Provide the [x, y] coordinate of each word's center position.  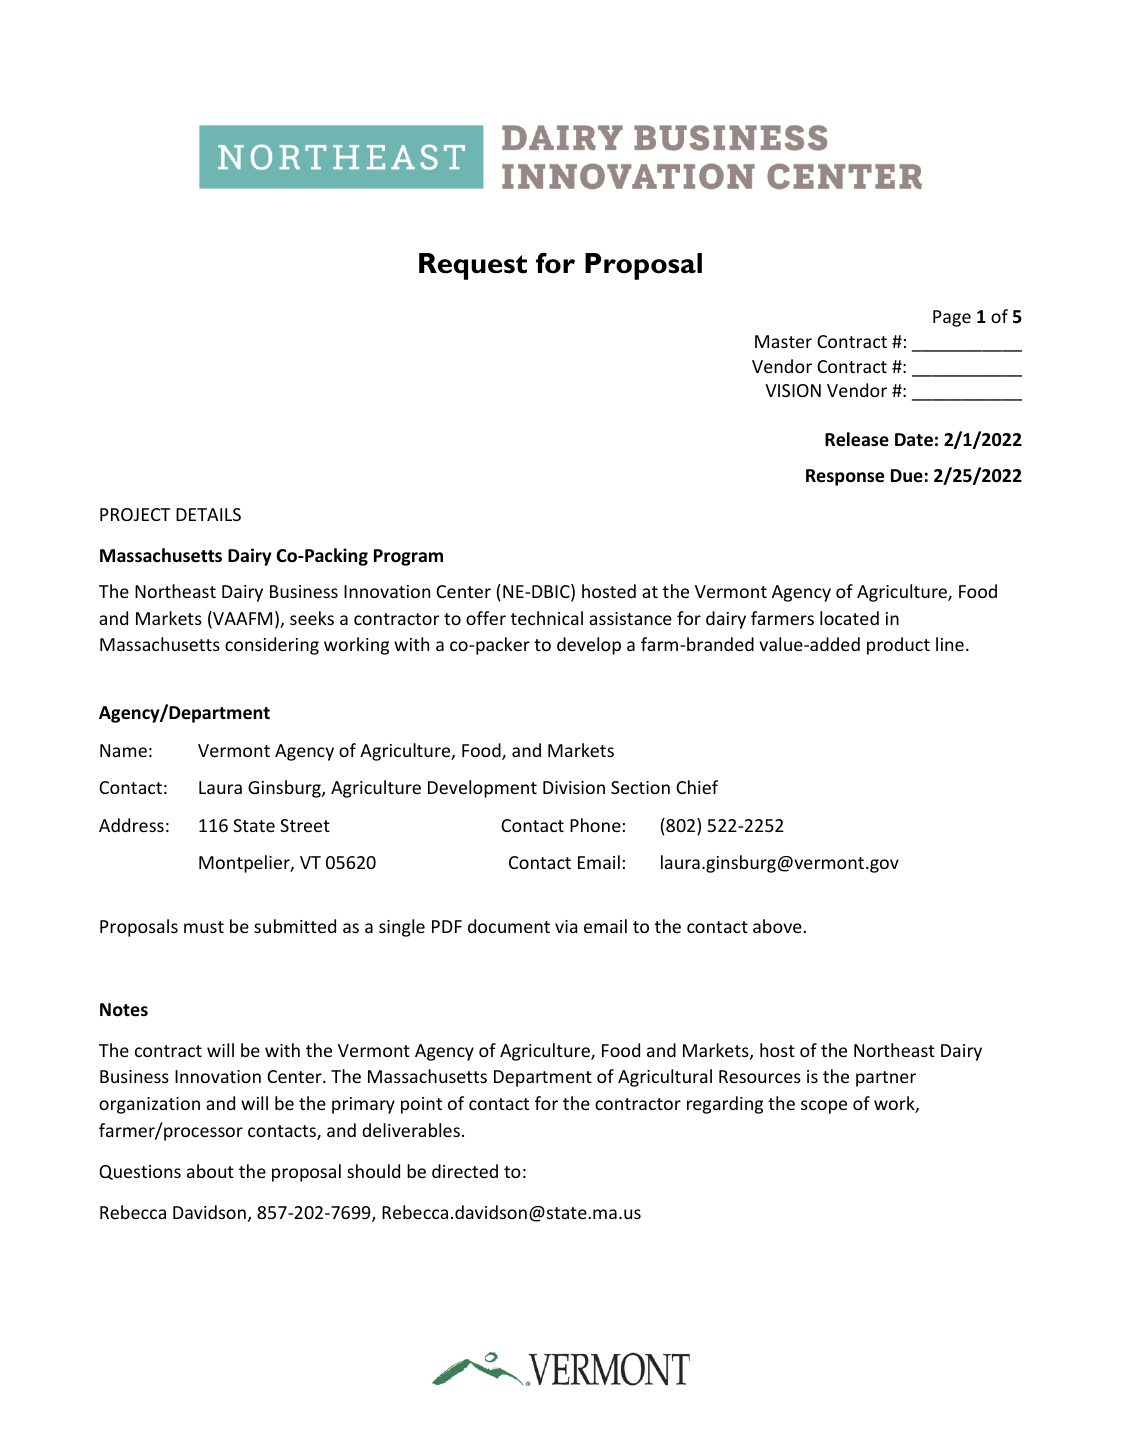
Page [952, 318]
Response [845, 477]
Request [473, 266]
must [204, 927]
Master [783, 341]
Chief [697, 787]
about [210, 1171]
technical [547, 618]
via [566, 926]
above [778, 926]
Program [408, 557]
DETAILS [208, 514]
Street [305, 825]
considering [272, 646]
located [849, 618]
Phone [595, 825]
